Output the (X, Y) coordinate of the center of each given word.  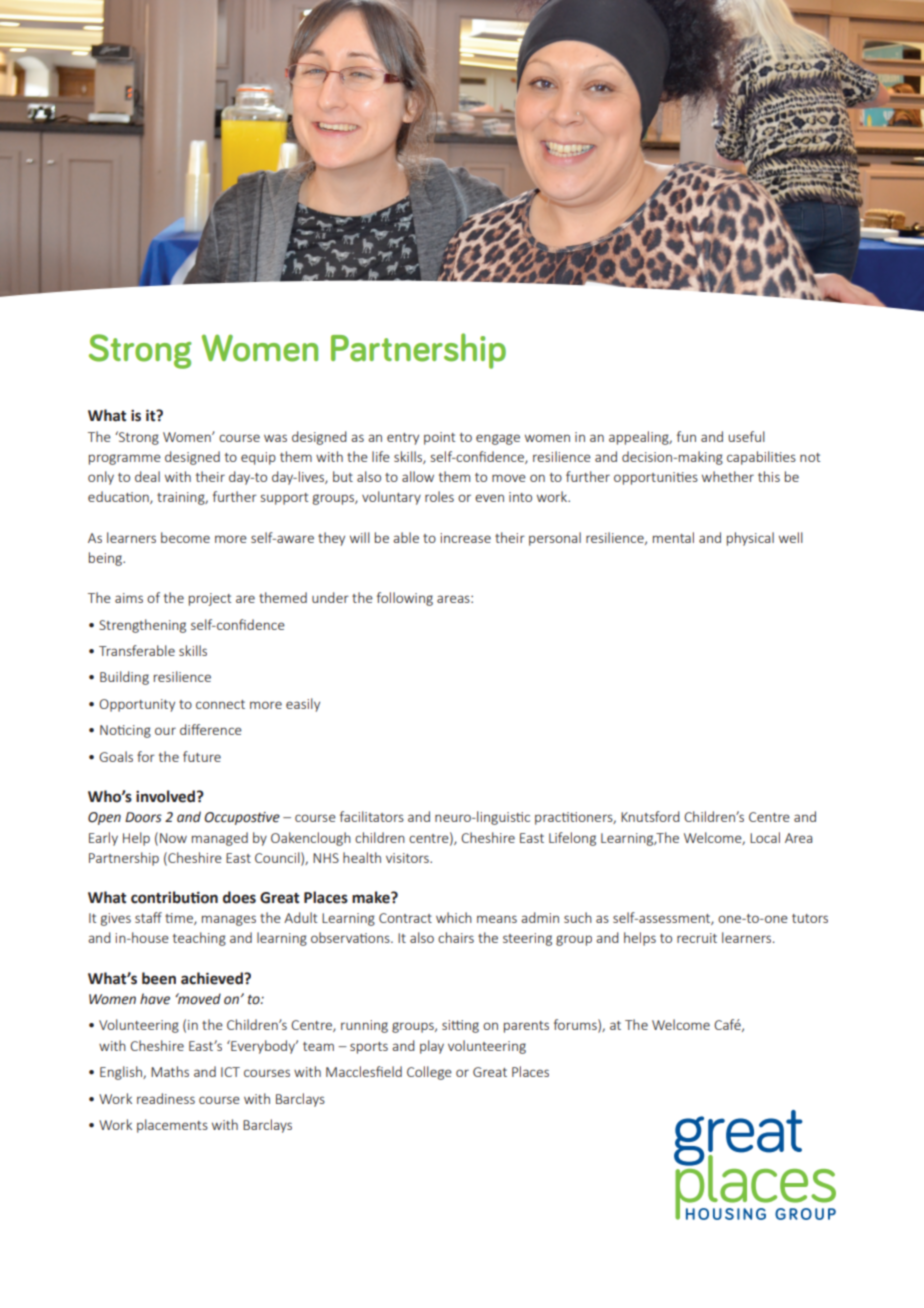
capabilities (761, 458)
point (439, 438)
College (429, 1073)
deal (147, 476)
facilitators (372, 816)
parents (526, 1027)
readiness (166, 1098)
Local (765, 837)
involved (165, 796)
